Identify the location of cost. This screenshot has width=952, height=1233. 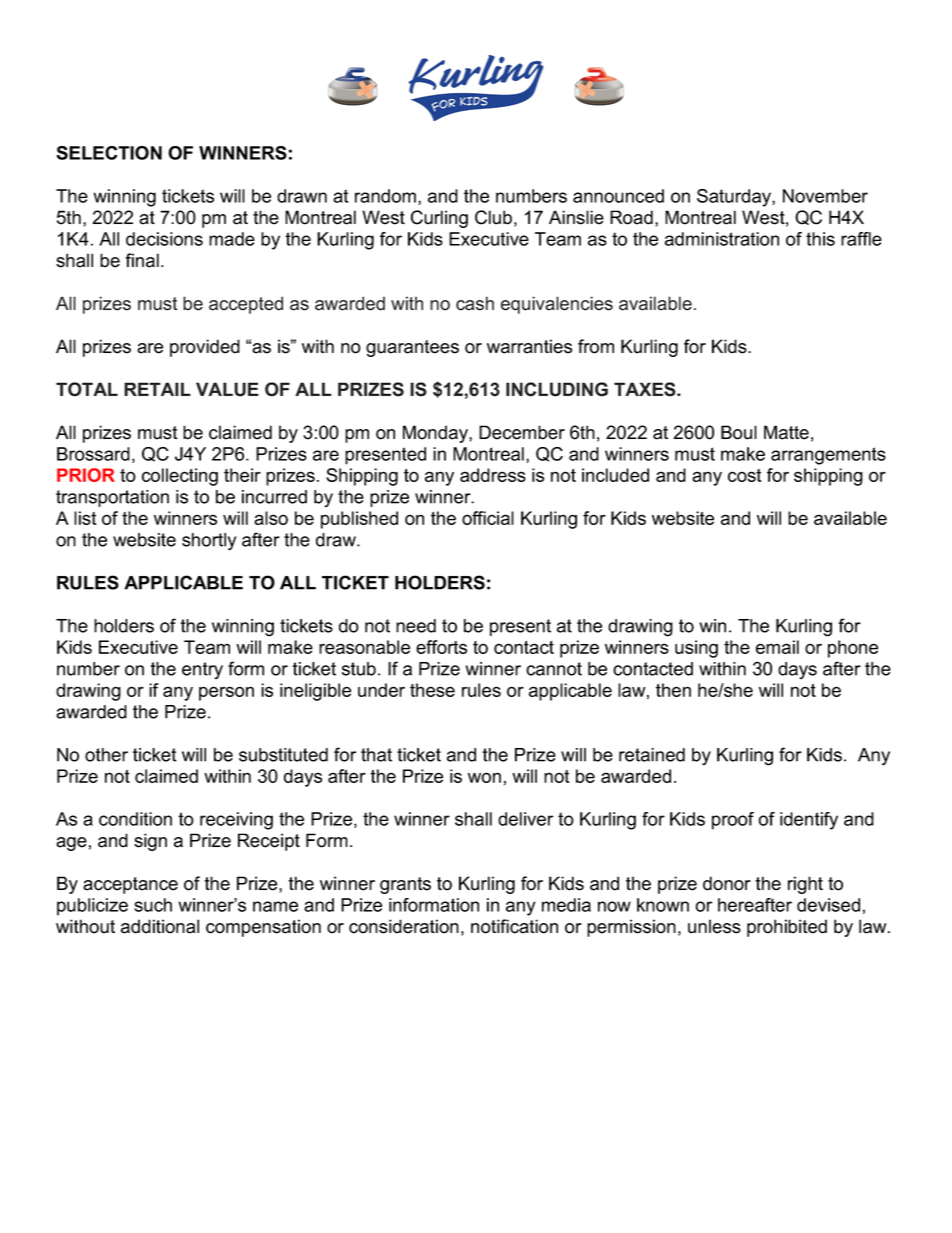
(745, 475).
